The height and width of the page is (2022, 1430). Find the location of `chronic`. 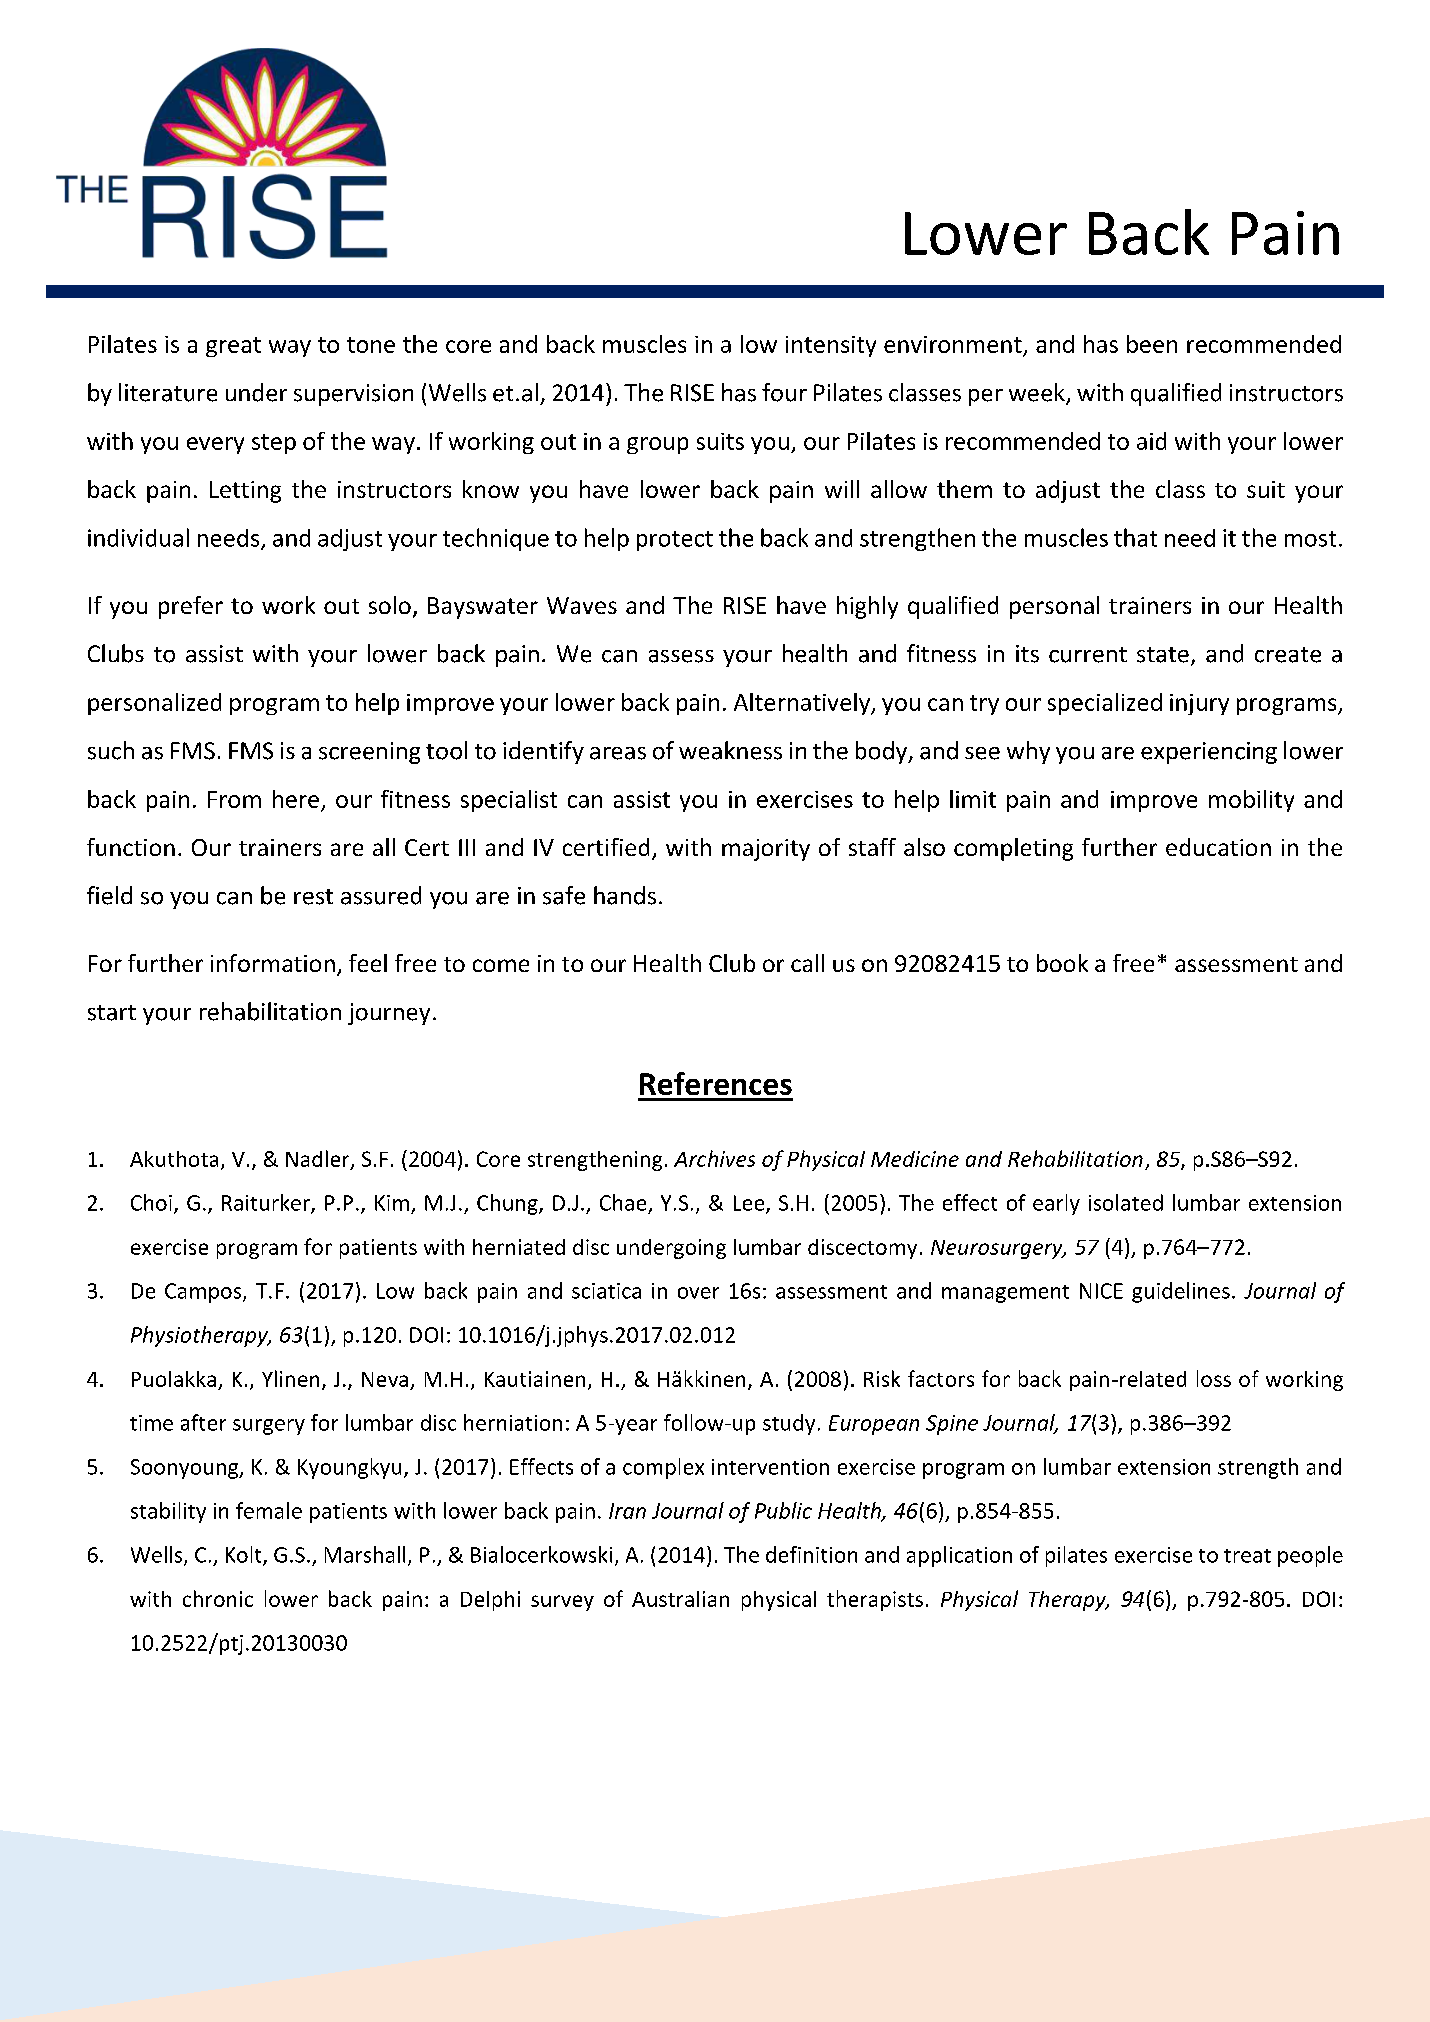

chronic is located at coordinates (218, 1598).
